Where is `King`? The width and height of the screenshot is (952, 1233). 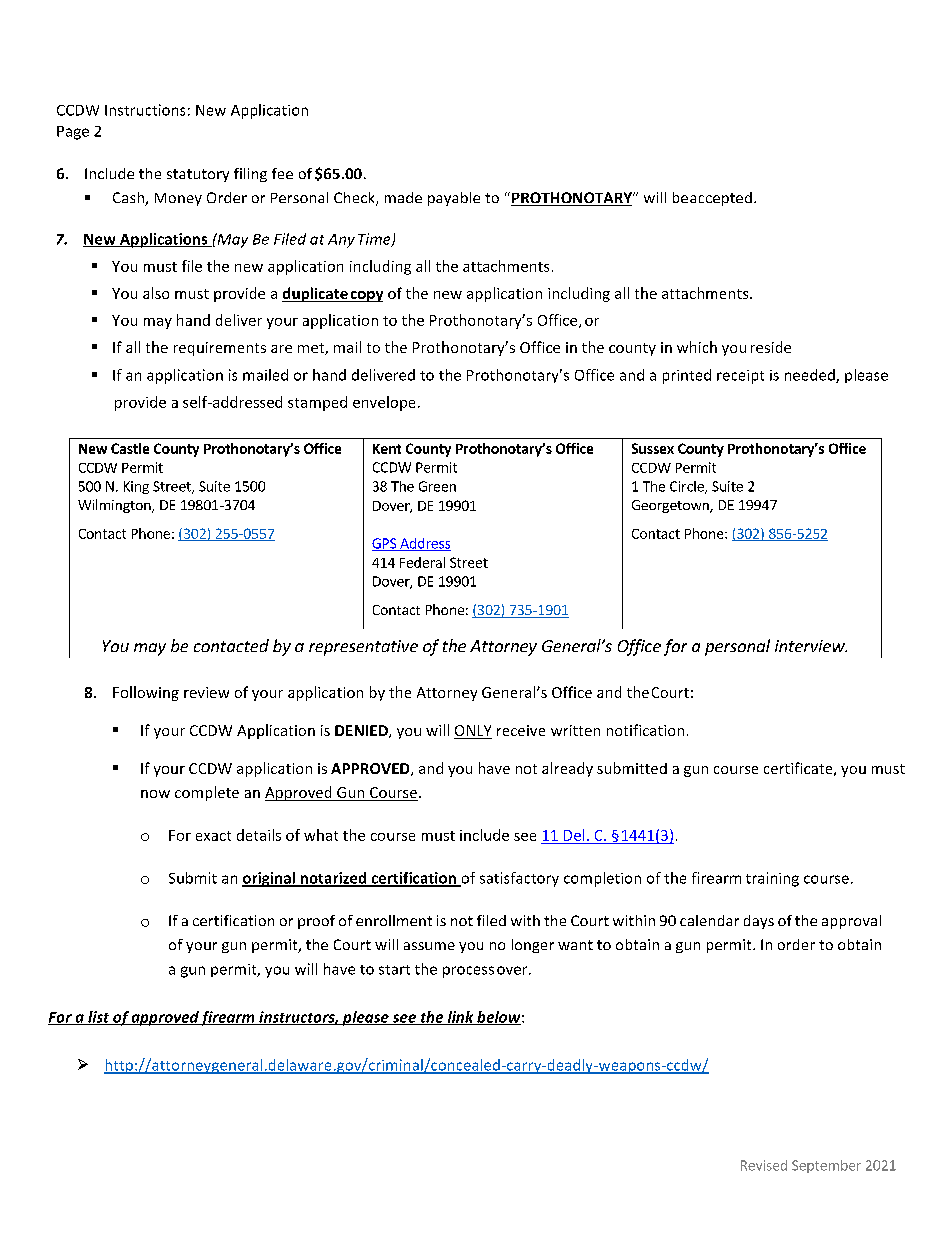
King is located at coordinates (136, 487).
